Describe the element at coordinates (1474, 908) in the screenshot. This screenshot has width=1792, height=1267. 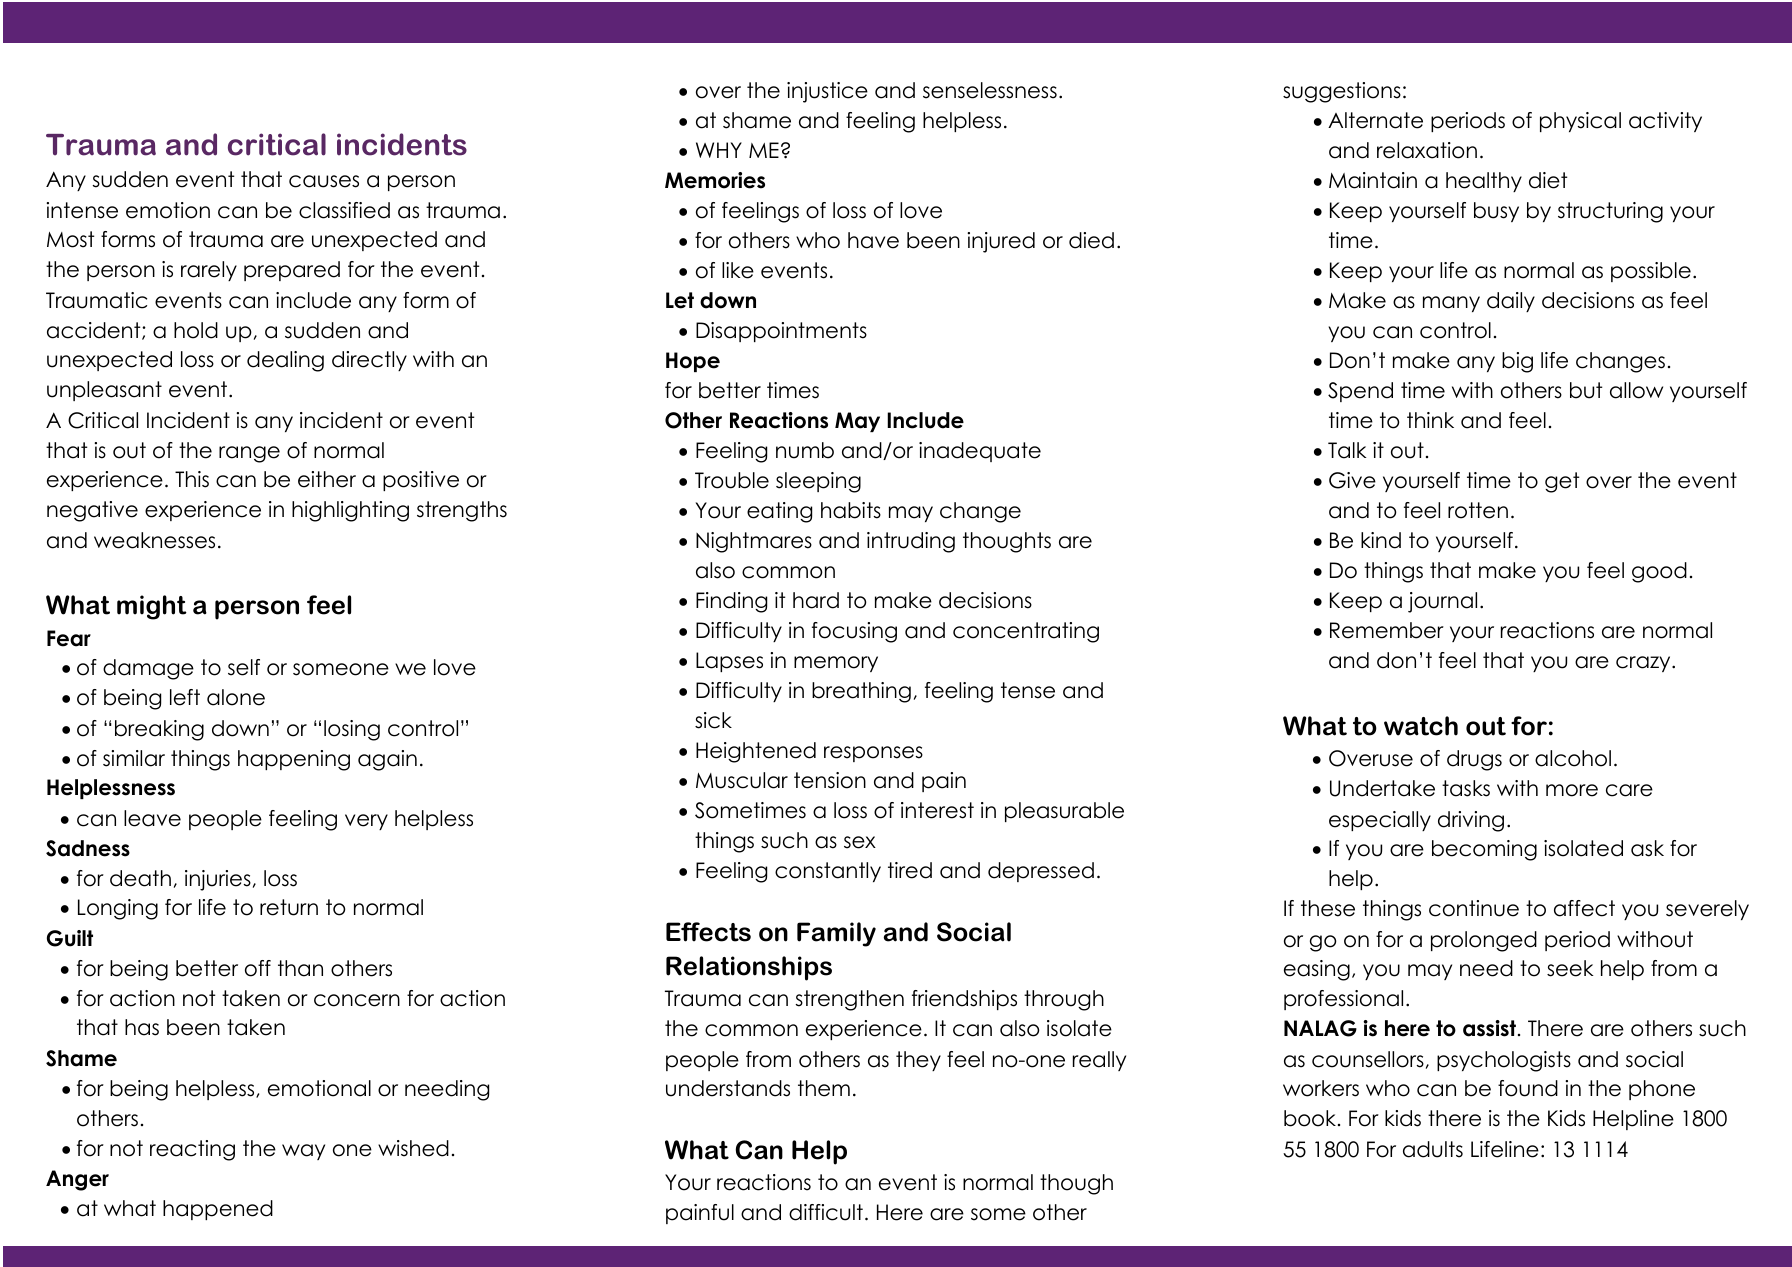
I see `continue` at that location.
